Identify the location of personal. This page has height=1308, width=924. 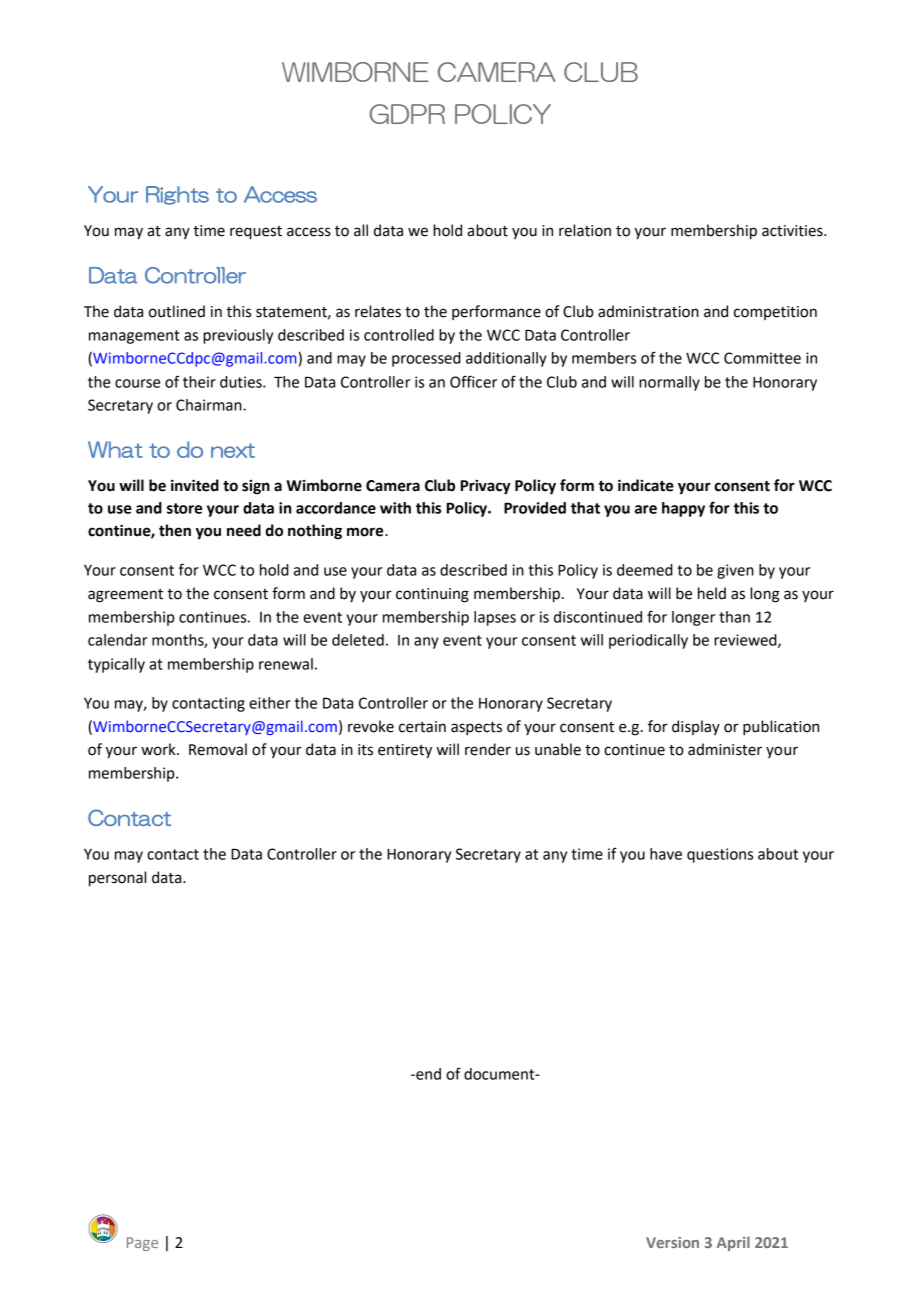
(117, 879).
